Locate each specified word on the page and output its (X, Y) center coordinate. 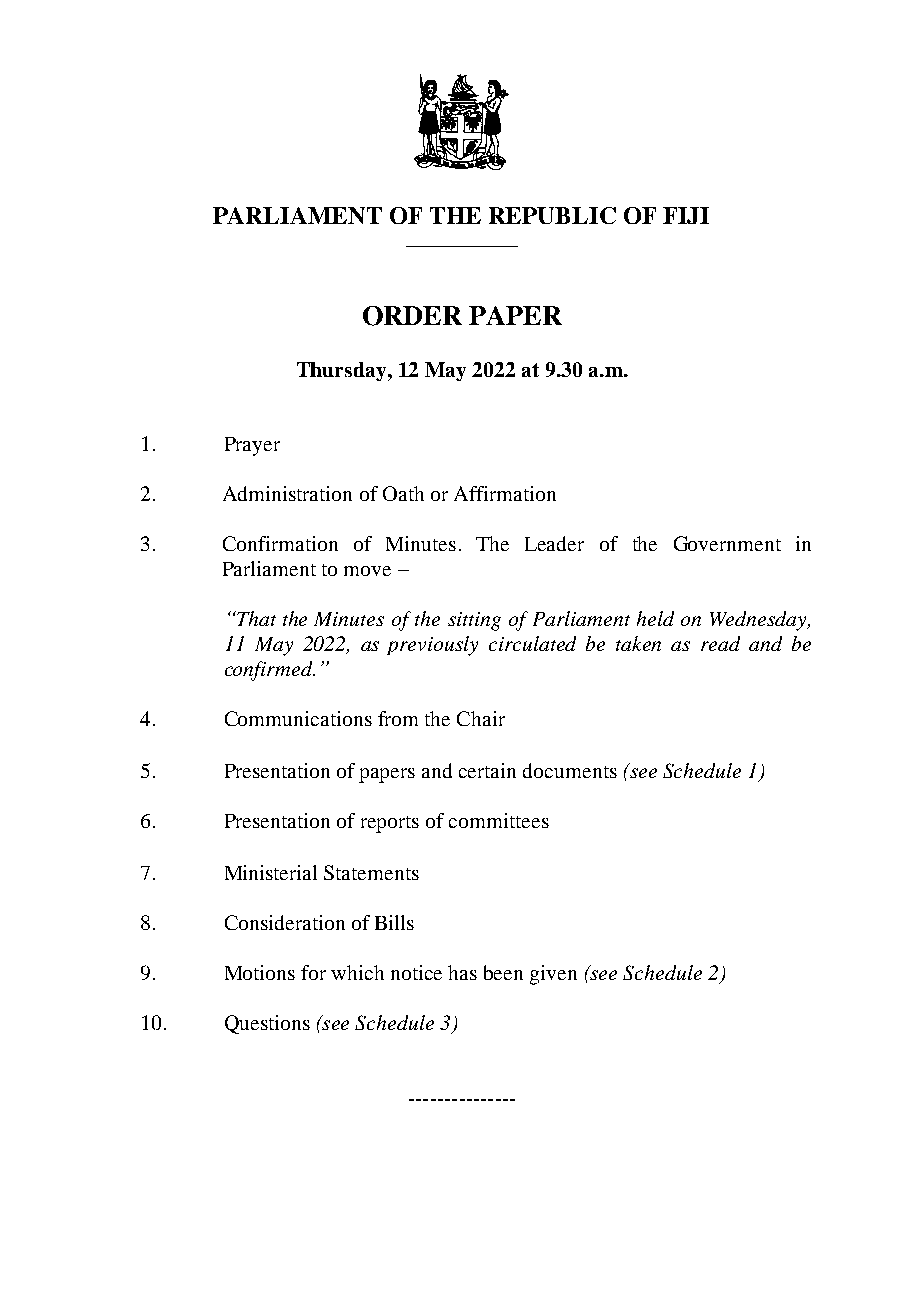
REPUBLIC (552, 215)
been (503, 972)
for (313, 972)
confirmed (270, 671)
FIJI (686, 215)
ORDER (412, 316)
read (720, 643)
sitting (474, 621)
